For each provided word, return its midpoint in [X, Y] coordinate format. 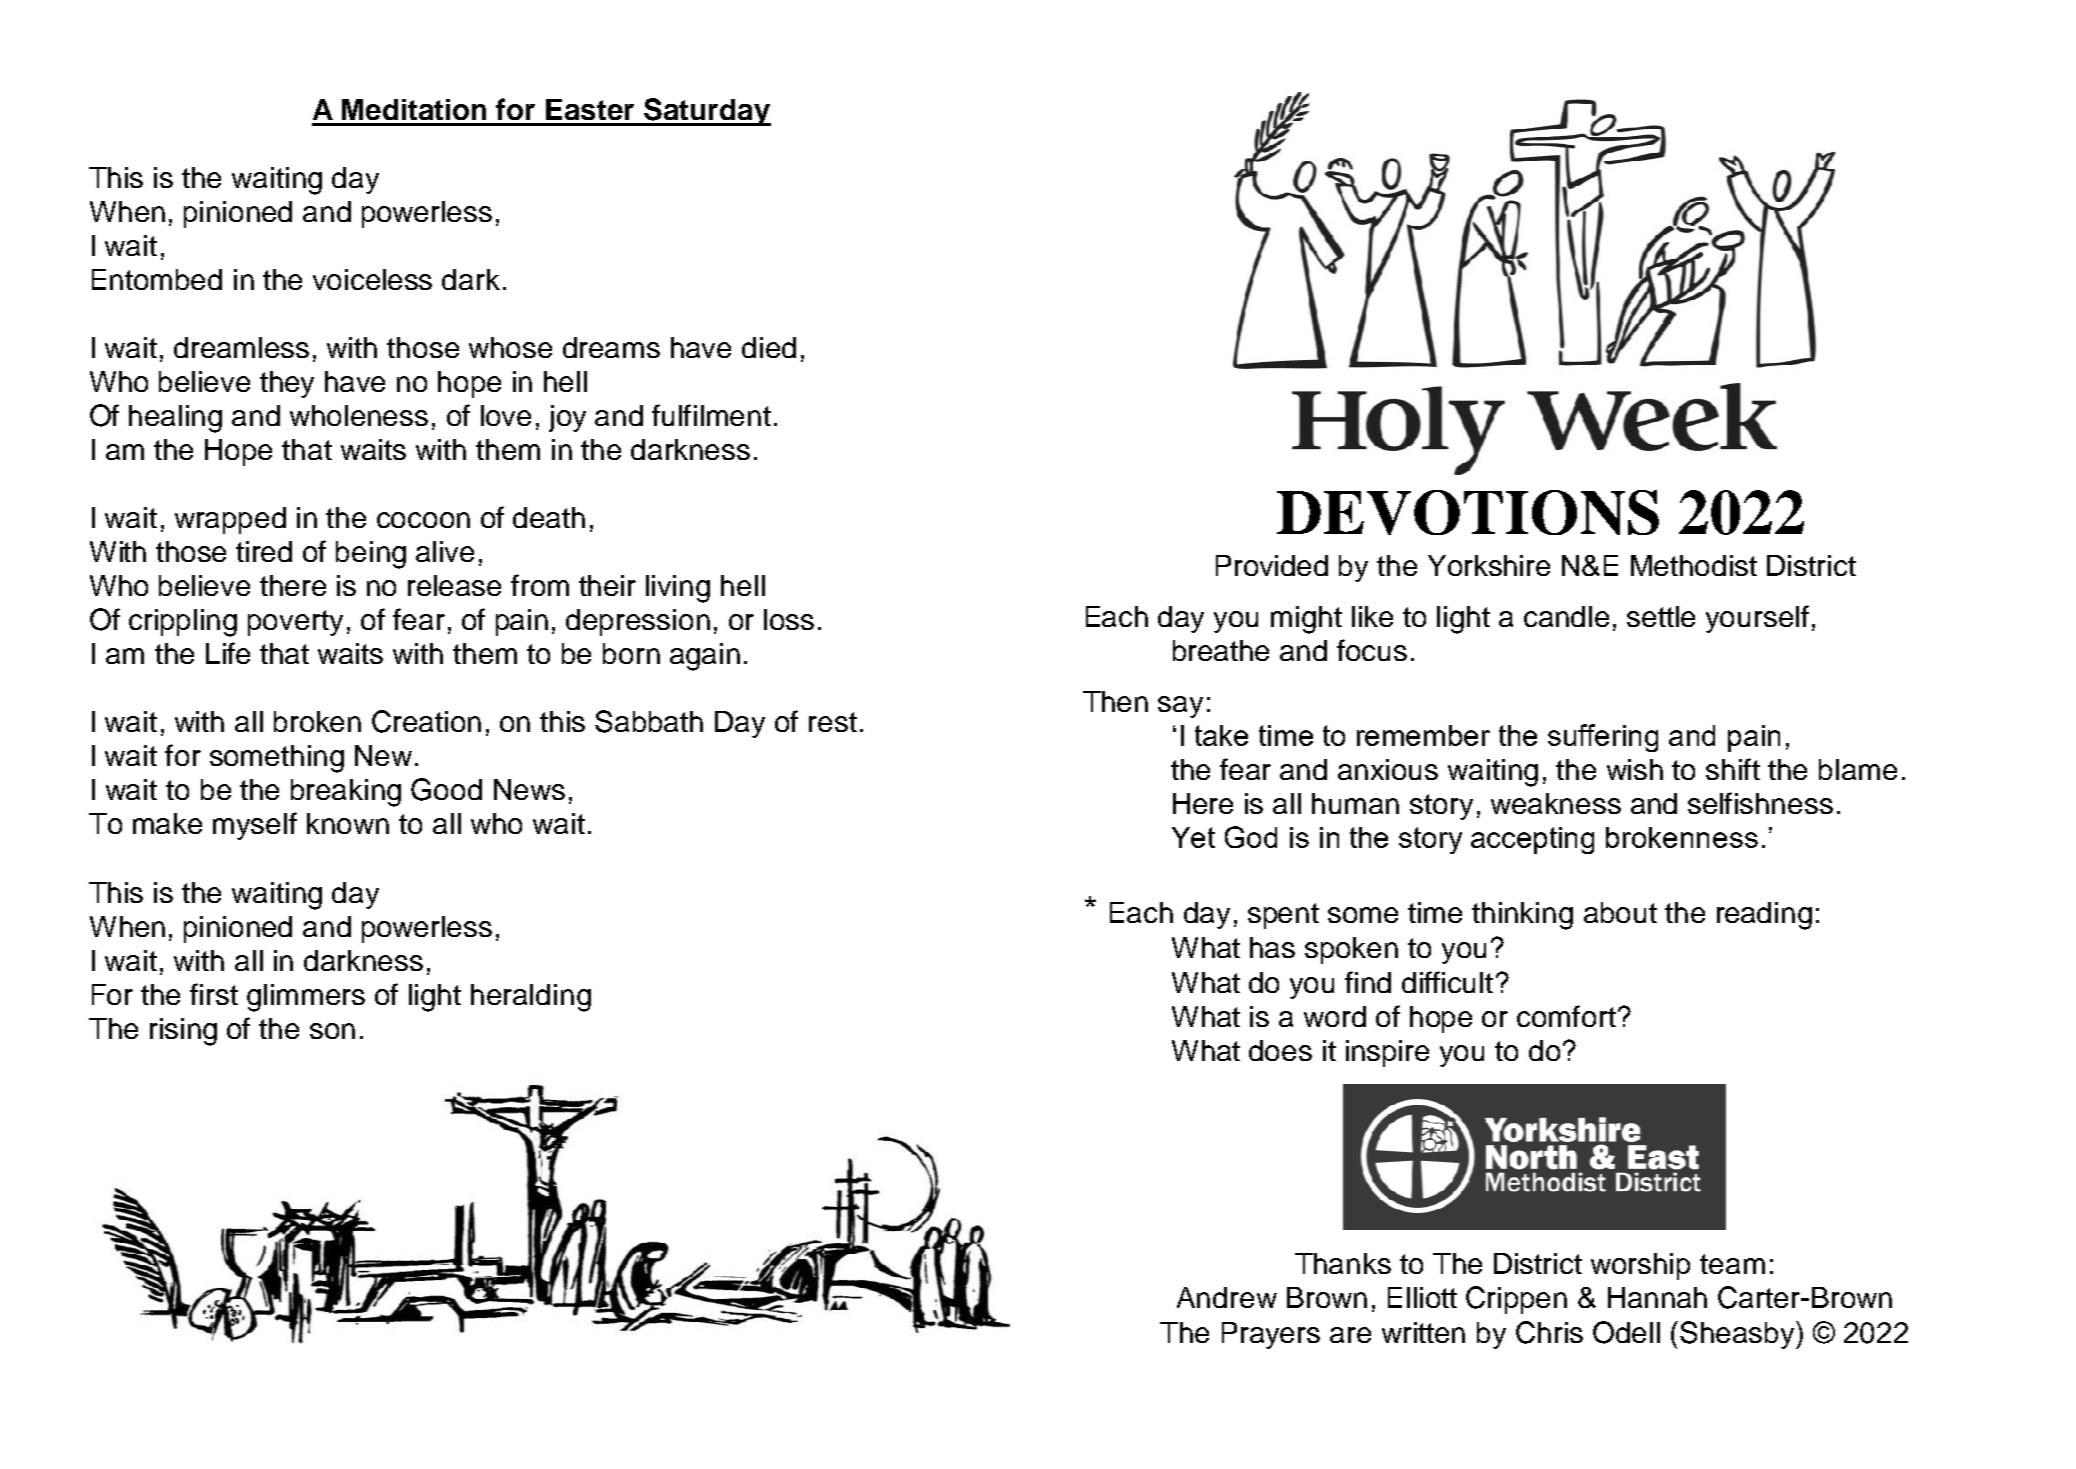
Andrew [1227, 1297]
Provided [1272, 565]
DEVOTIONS [1468, 512]
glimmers [306, 998]
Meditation [414, 109]
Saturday [707, 112]
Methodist [1694, 565]
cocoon [423, 520]
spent [1283, 916]
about [1620, 912]
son [332, 1031]
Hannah [1657, 1297]
